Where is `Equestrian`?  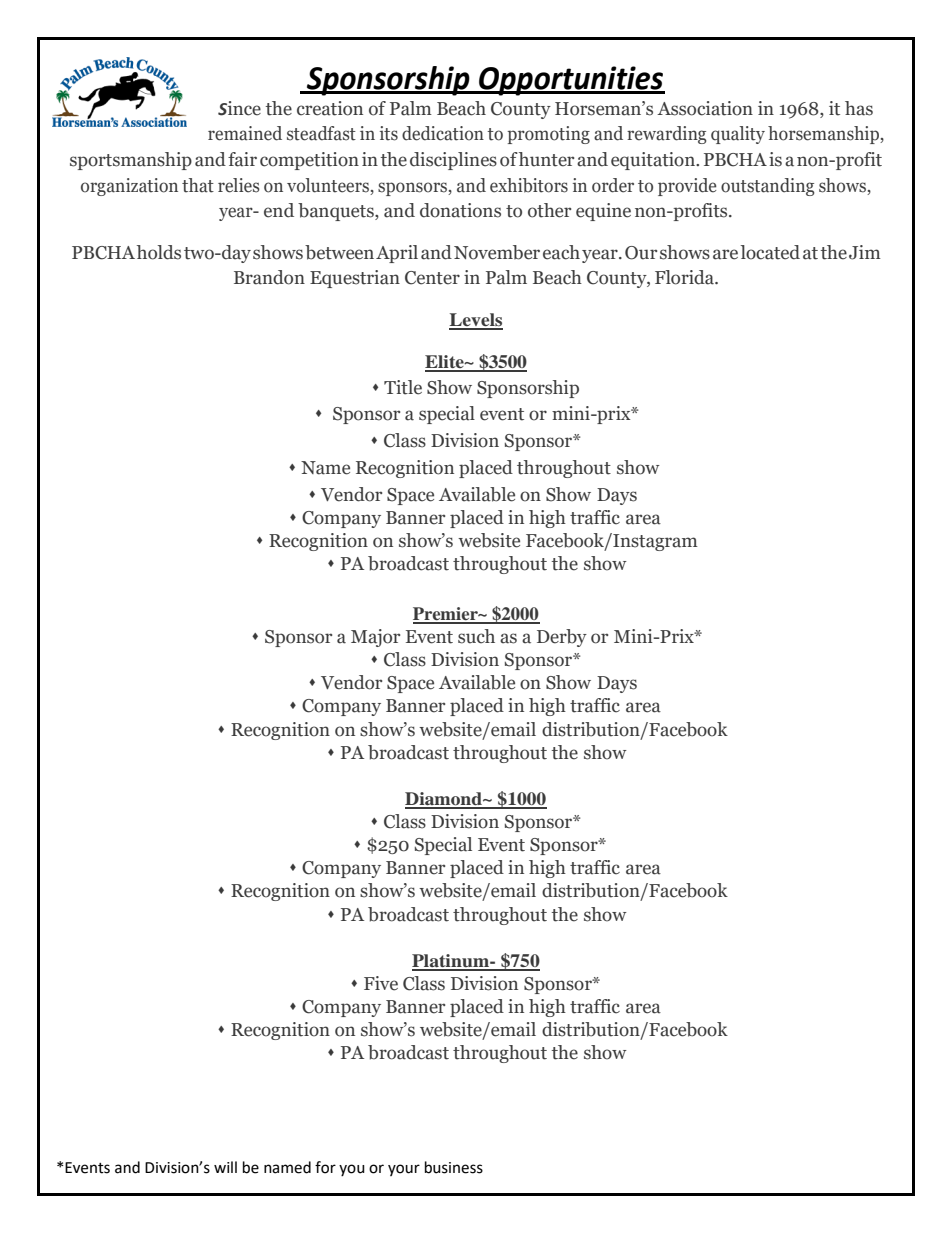
Equestrian is located at coordinates (355, 279).
